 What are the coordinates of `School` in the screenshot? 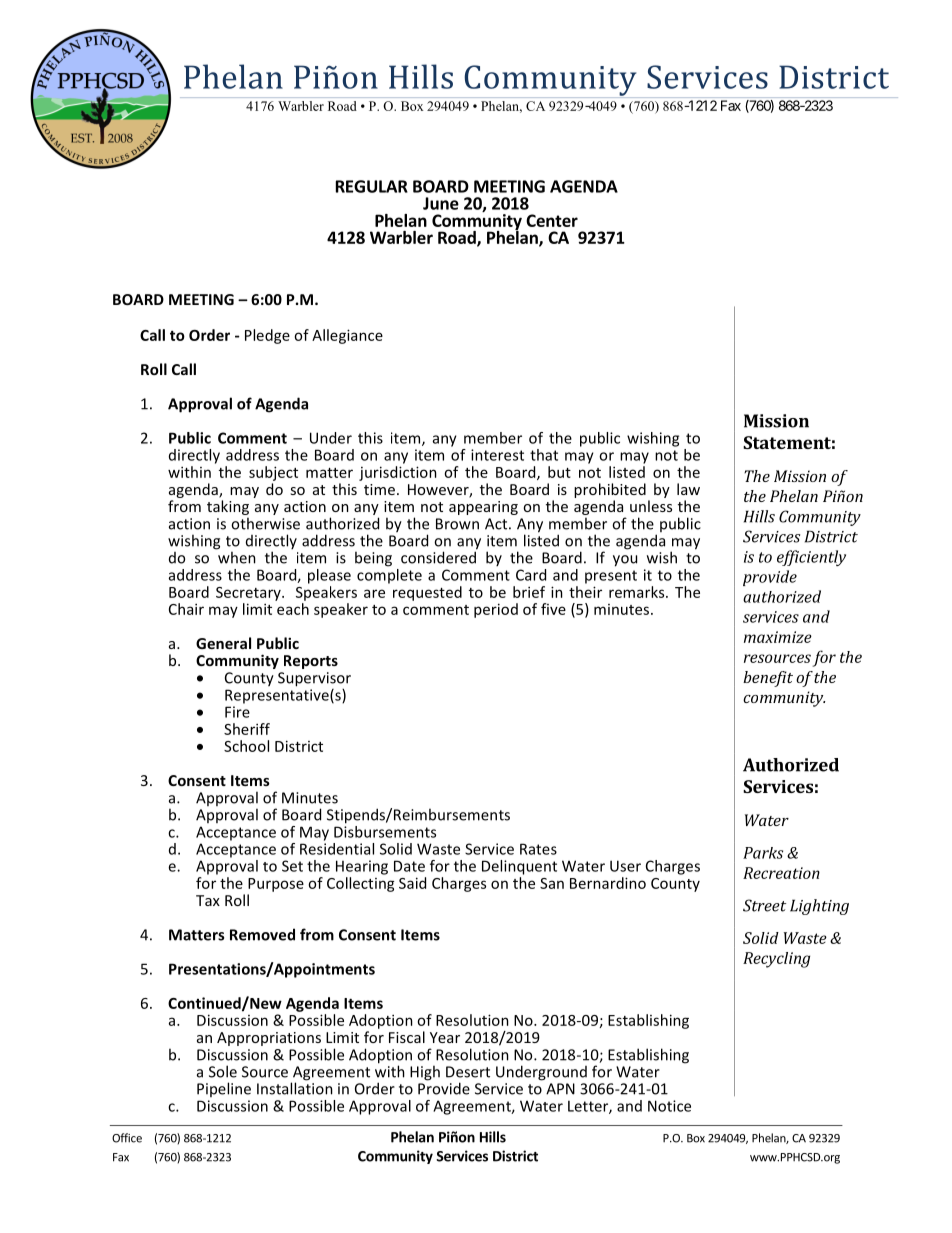 It's located at (246, 746).
